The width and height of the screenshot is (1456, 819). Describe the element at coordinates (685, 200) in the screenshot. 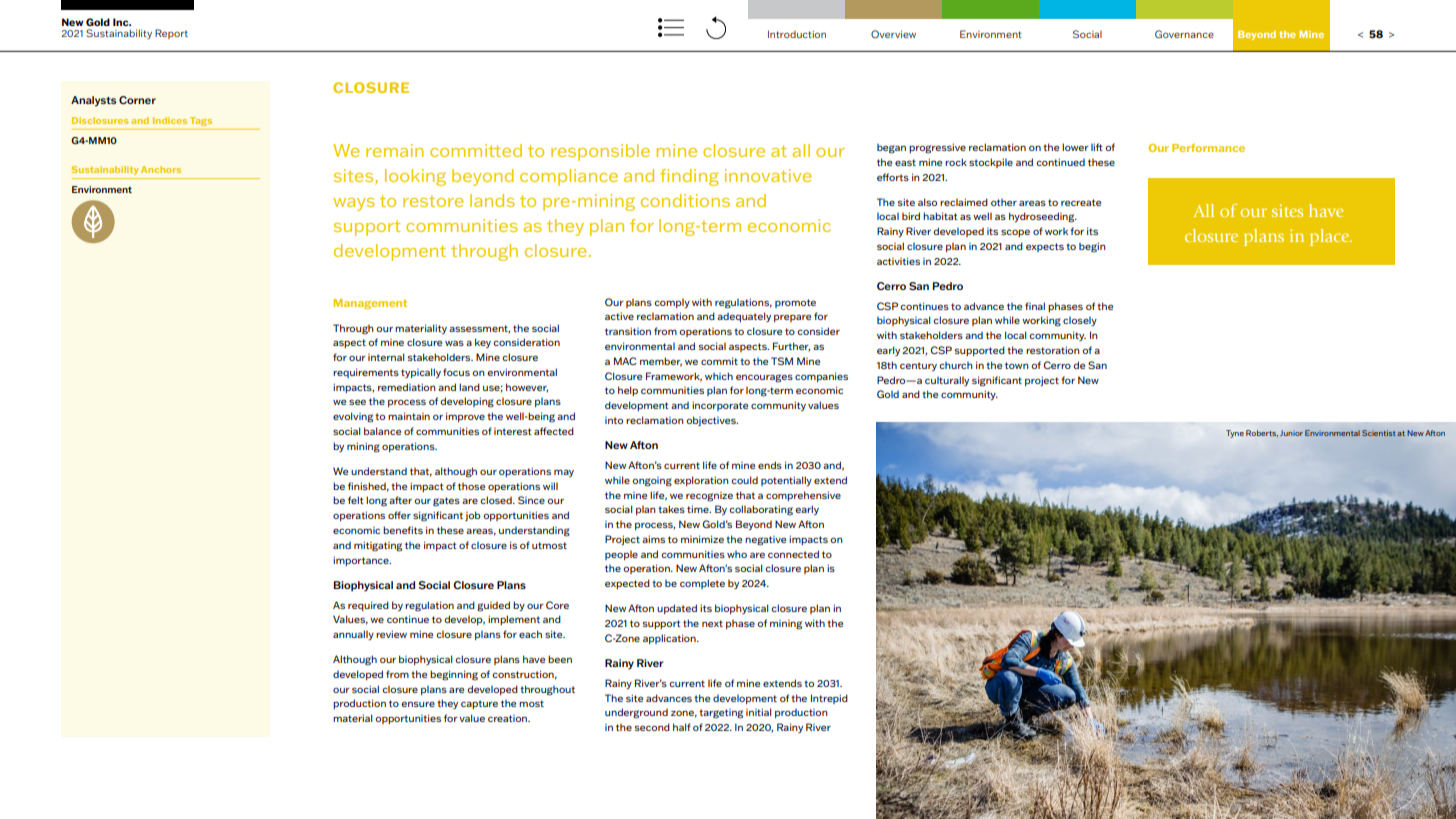

I see `conditions` at that location.
